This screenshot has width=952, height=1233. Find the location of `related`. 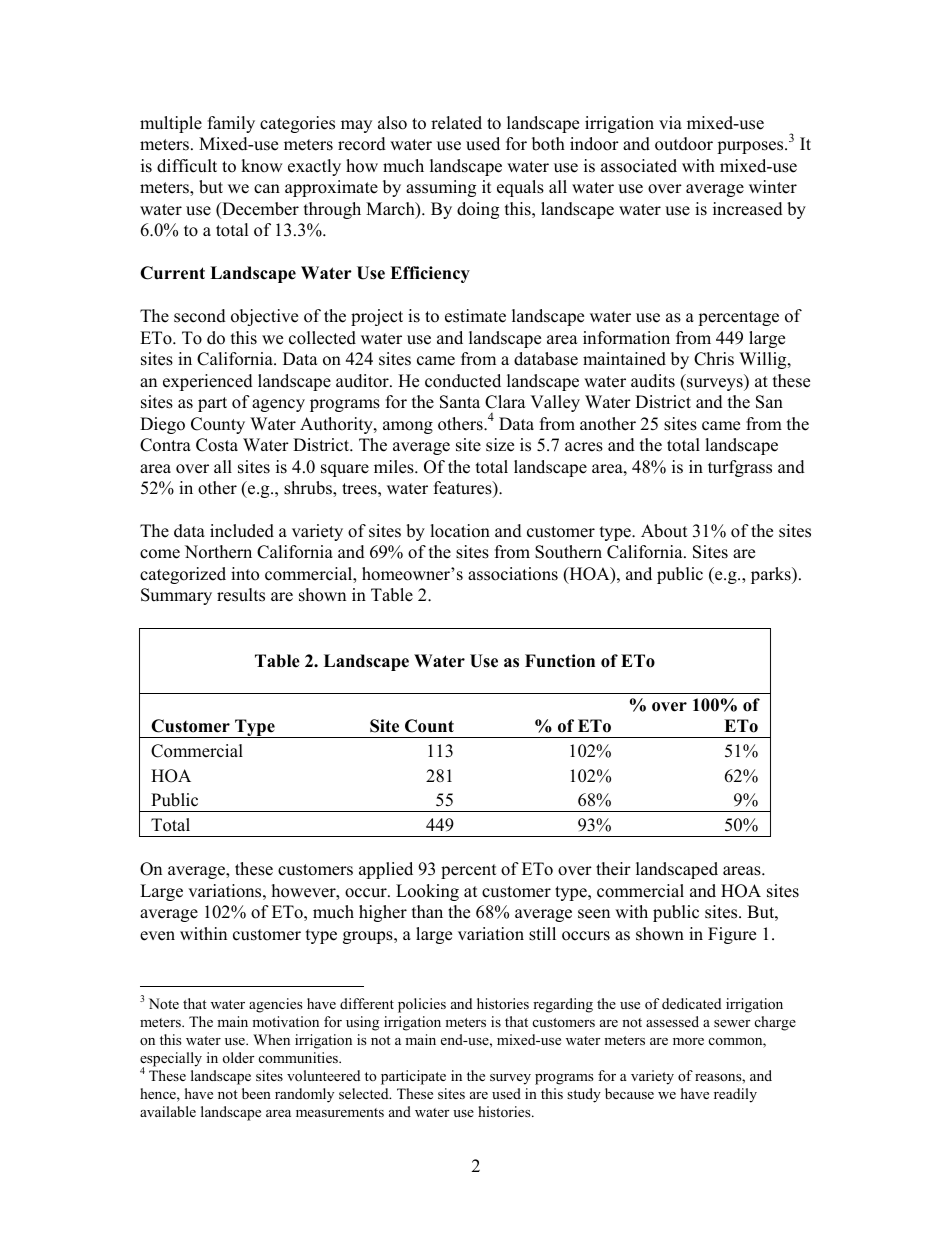

related is located at coordinates (456, 123).
